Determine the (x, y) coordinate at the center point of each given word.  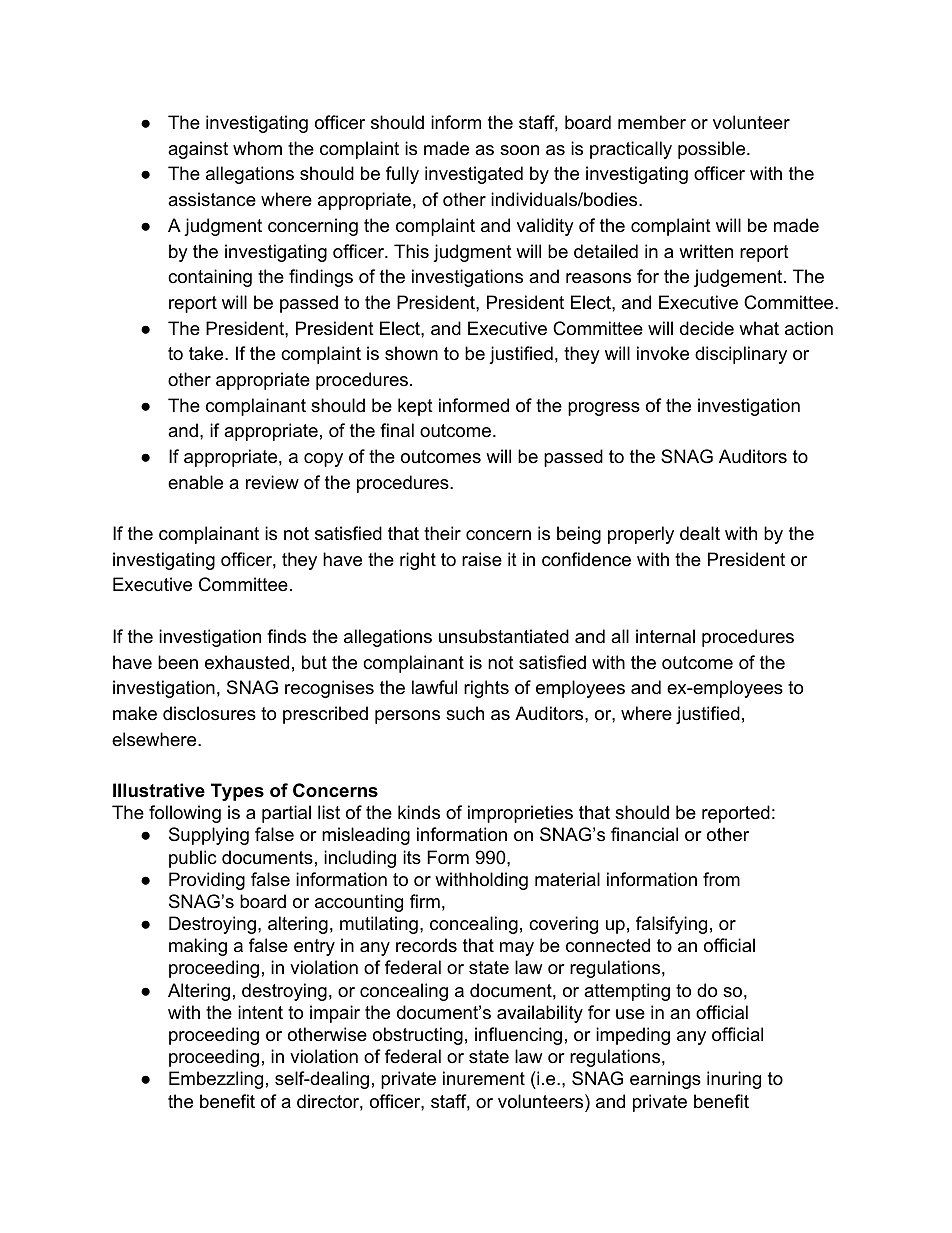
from (721, 879)
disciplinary (741, 355)
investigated (474, 175)
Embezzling (216, 1080)
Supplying (209, 836)
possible (713, 150)
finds (286, 636)
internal (665, 636)
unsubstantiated (504, 636)
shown (411, 353)
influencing (518, 1036)
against (198, 150)
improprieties (520, 814)
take (207, 353)
